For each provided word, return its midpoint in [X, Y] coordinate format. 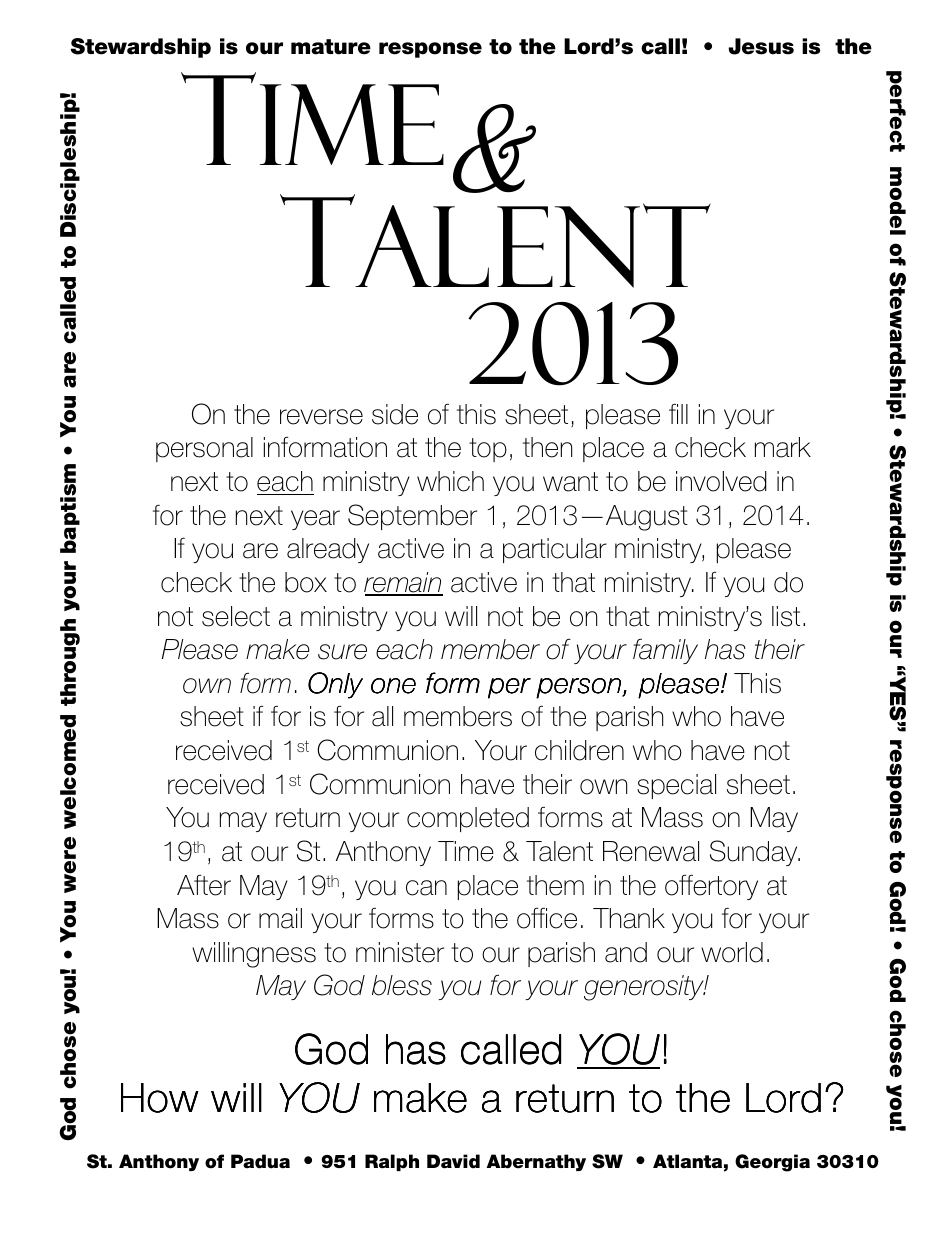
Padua [260, 1161]
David [453, 1161]
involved [721, 481]
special [676, 786]
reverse [321, 417]
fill [678, 413]
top [488, 450]
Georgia [772, 1163]
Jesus [761, 46]
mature [331, 47]
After [204, 885]
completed [468, 819]
